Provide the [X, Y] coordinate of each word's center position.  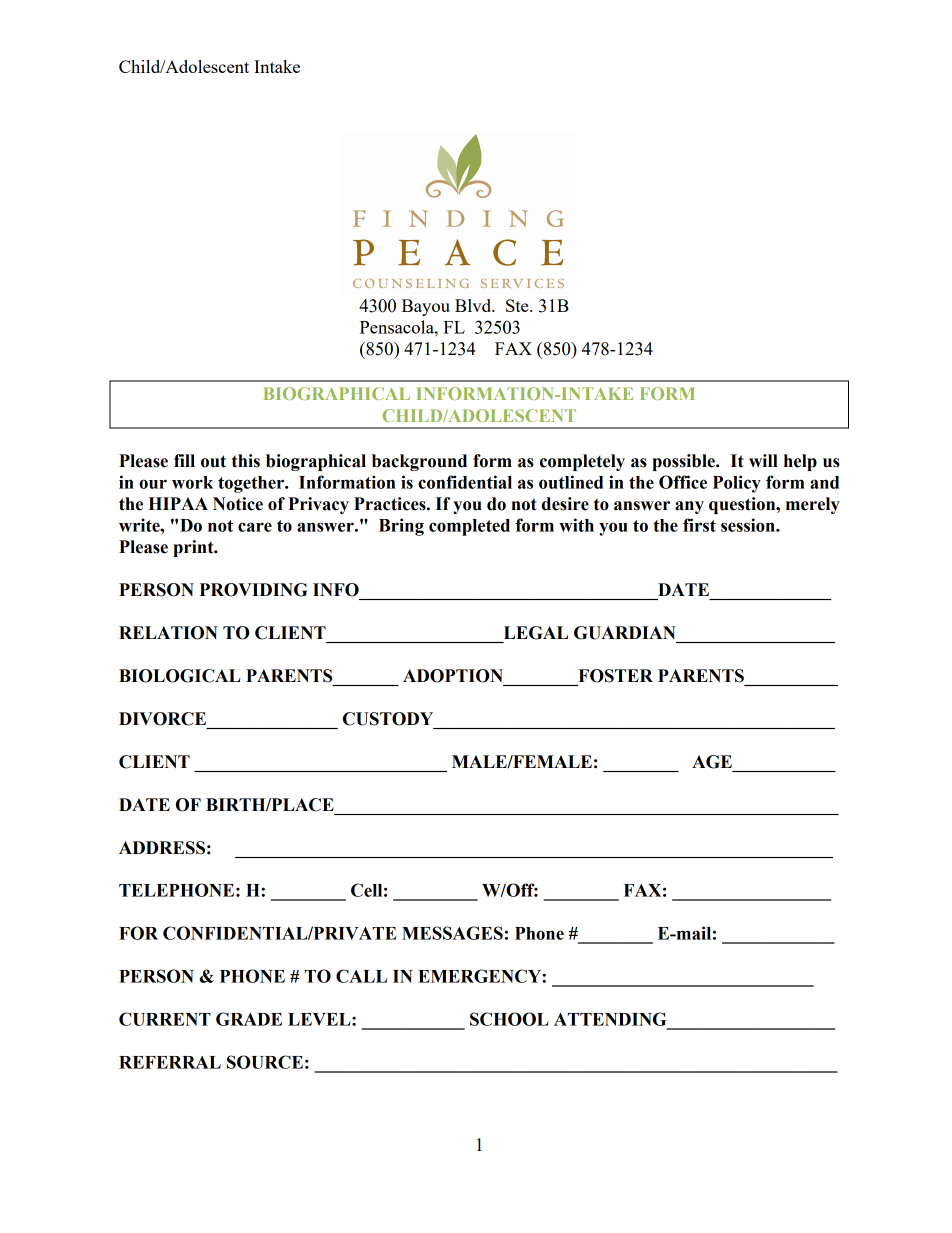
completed [469, 527]
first [699, 525]
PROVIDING [253, 590]
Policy [737, 484]
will [763, 460]
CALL [361, 976]
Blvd [474, 305]
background [419, 462]
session [749, 525]
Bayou [426, 307]
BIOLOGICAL [180, 676]
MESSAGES [452, 933]
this [246, 461]
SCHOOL [509, 1019]
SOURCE [265, 1062]
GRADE [249, 1019]
